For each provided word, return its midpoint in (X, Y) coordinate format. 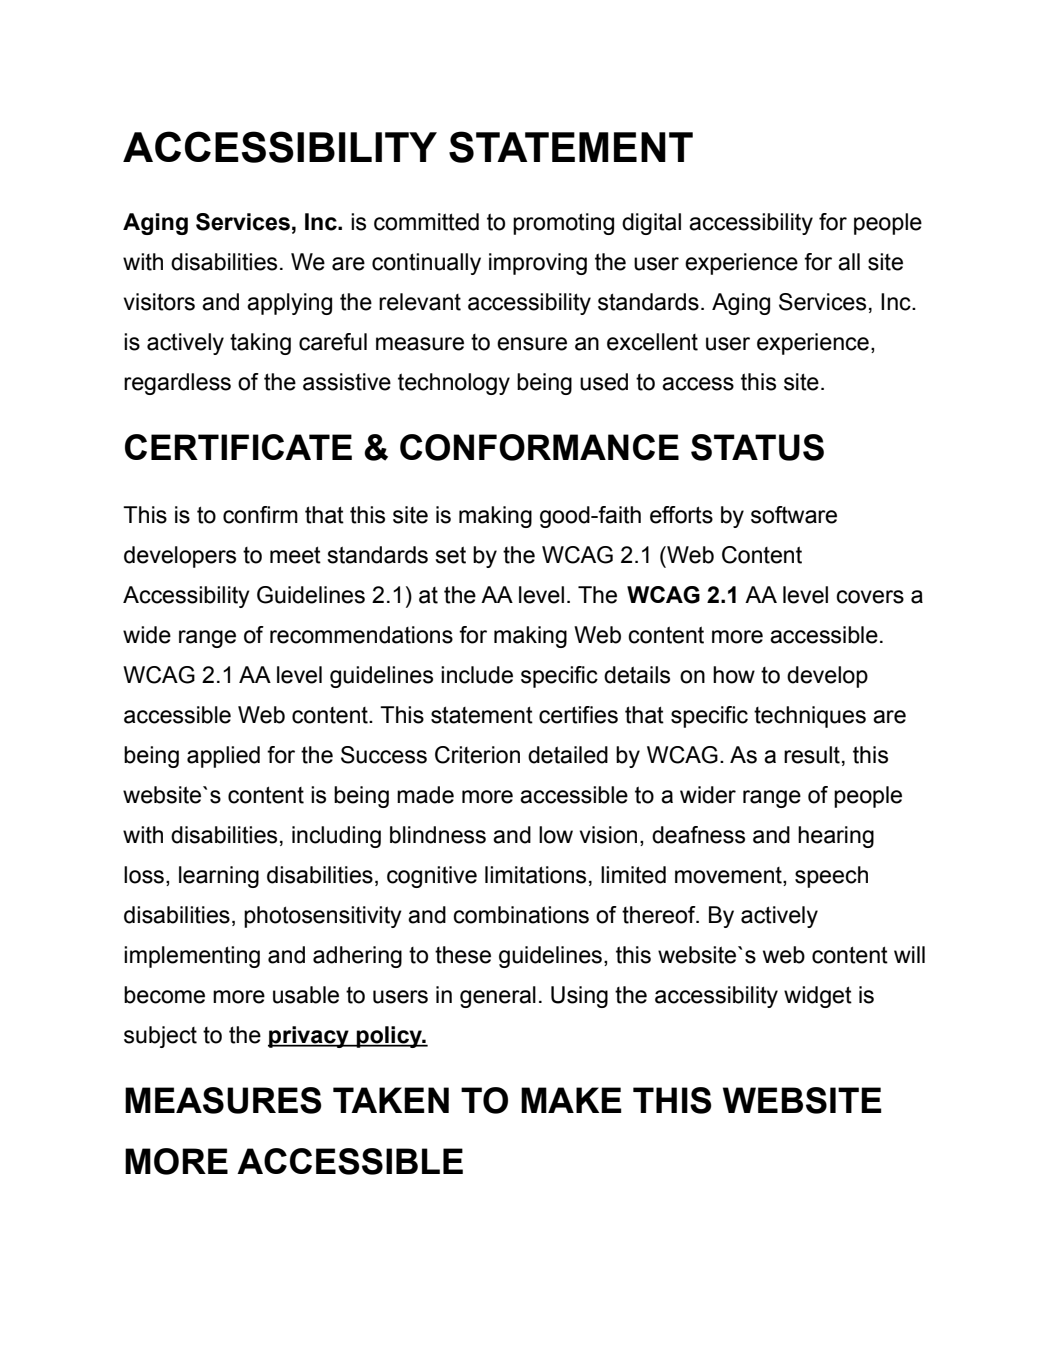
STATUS (757, 447)
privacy (309, 1037)
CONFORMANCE (539, 447)
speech (831, 877)
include (477, 675)
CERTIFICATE (238, 447)
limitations (535, 875)
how (734, 675)
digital (651, 224)
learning (219, 877)
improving (538, 264)
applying (289, 304)
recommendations (361, 635)
